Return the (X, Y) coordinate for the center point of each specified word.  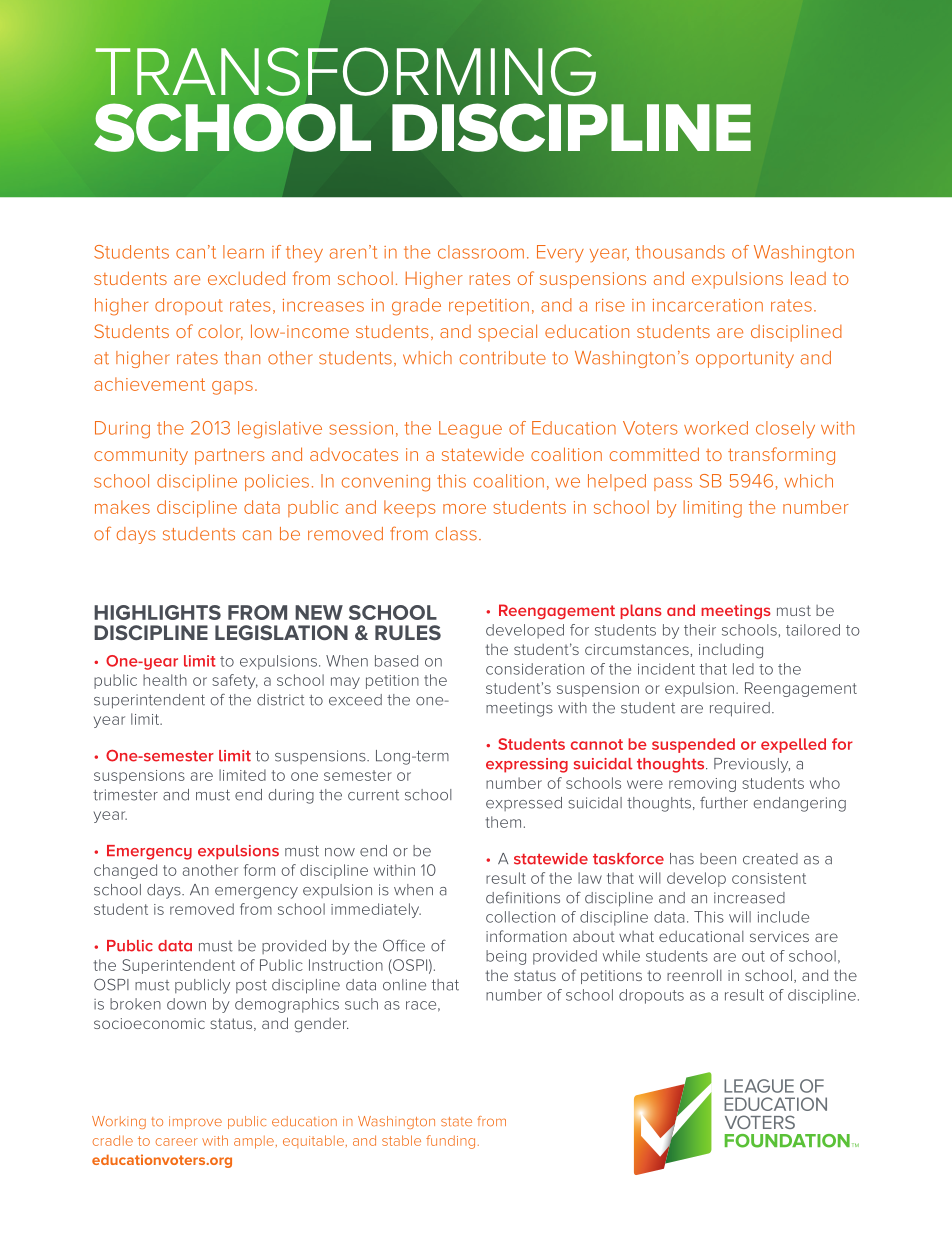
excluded (246, 278)
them (503, 822)
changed (125, 871)
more (464, 509)
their (700, 630)
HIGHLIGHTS (157, 612)
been (718, 859)
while (621, 956)
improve (195, 1122)
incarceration (708, 305)
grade (416, 307)
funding (450, 1142)
